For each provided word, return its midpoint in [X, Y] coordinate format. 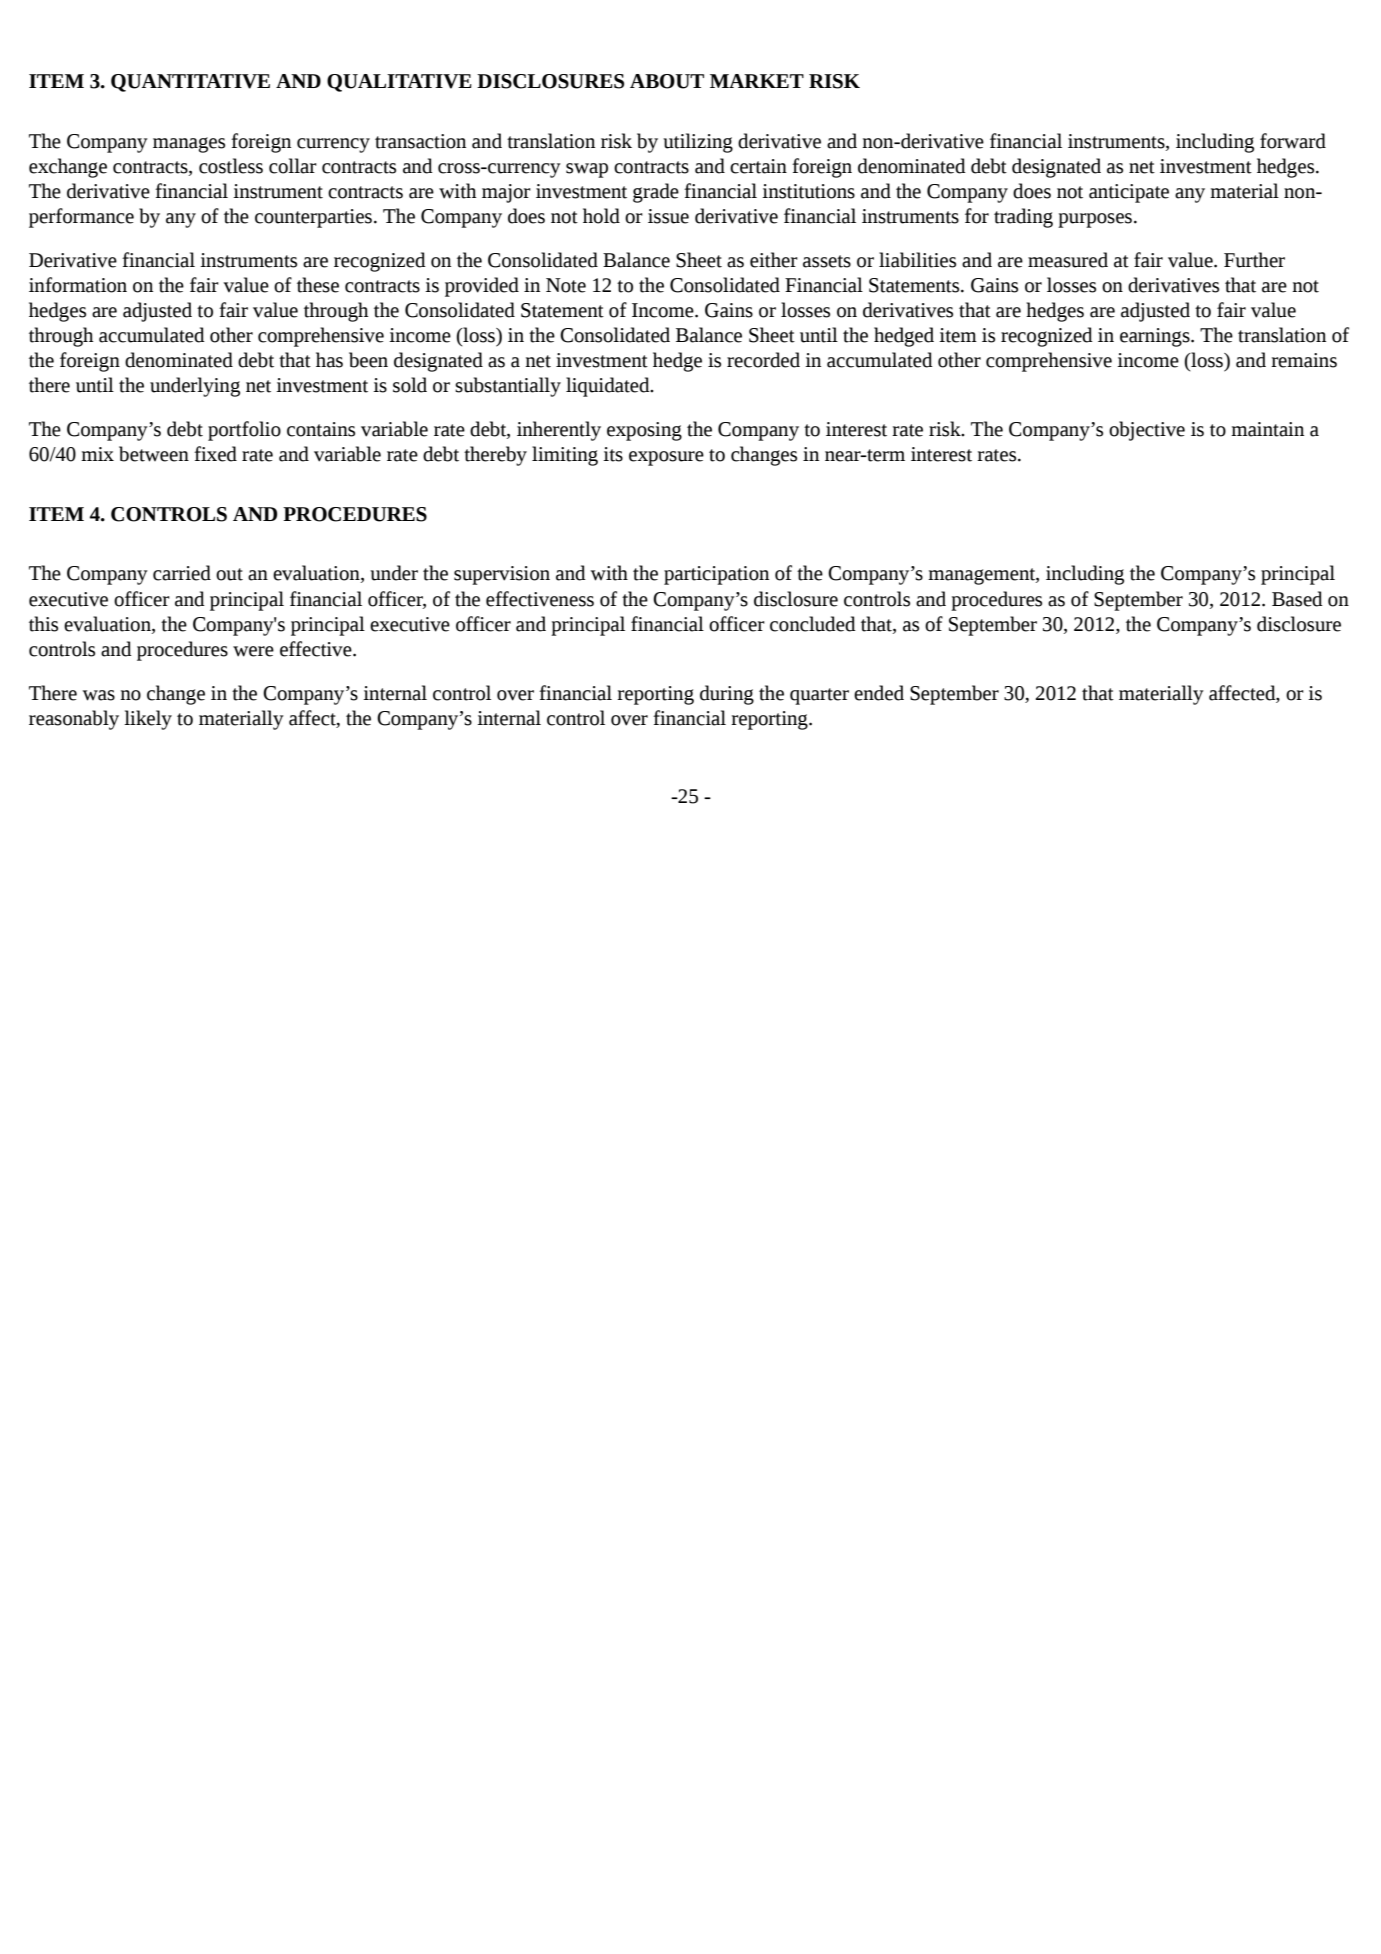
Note [566, 285]
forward [1293, 141]
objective [1147, 431]
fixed [215, 454]
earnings [1156, 337]
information [78, 285]
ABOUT [667, 81]
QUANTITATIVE [190, 83]
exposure [666, 458]
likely [148, 720]
